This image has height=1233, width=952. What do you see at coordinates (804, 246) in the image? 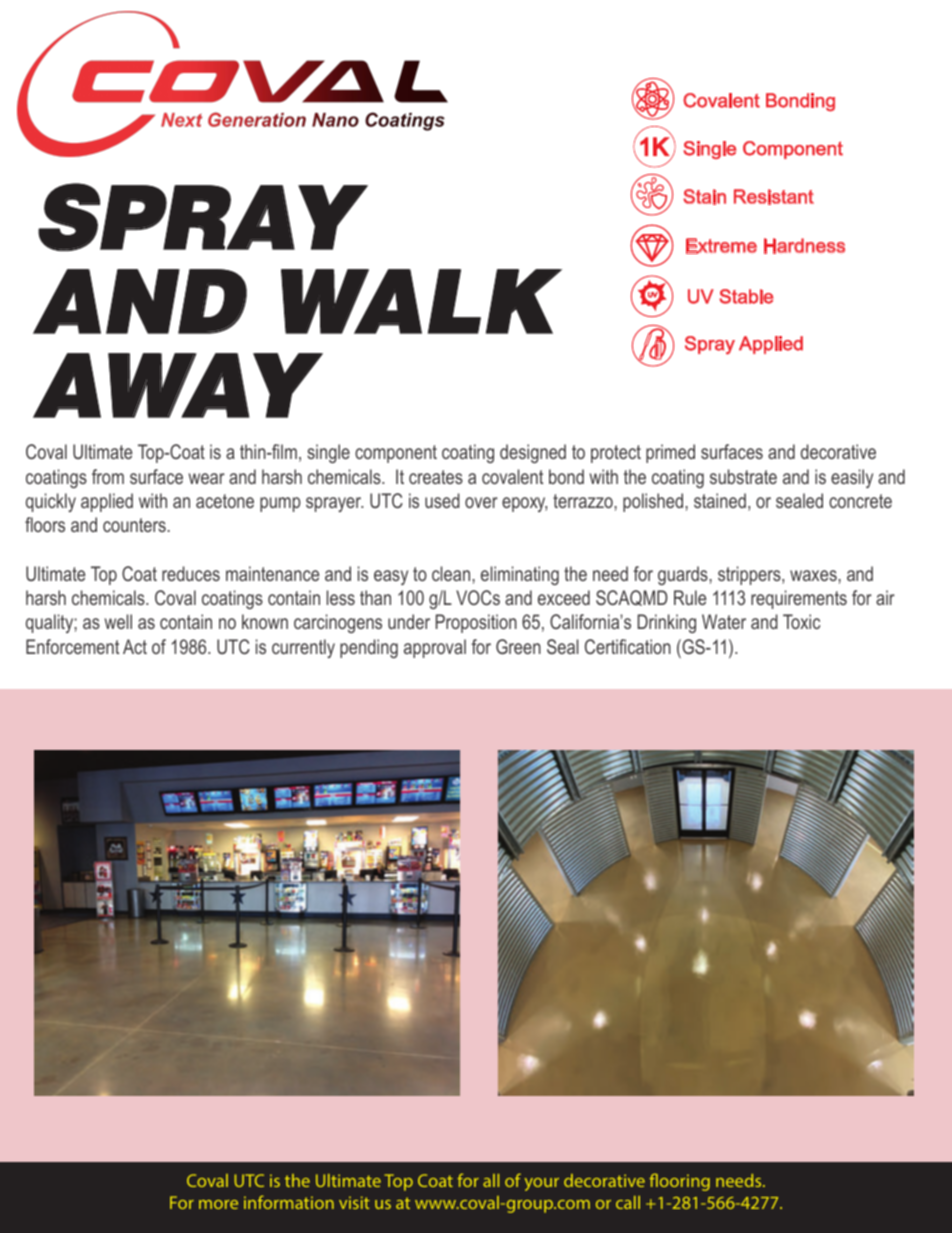
I see `Hardness` at bounding box center [804, 246].
